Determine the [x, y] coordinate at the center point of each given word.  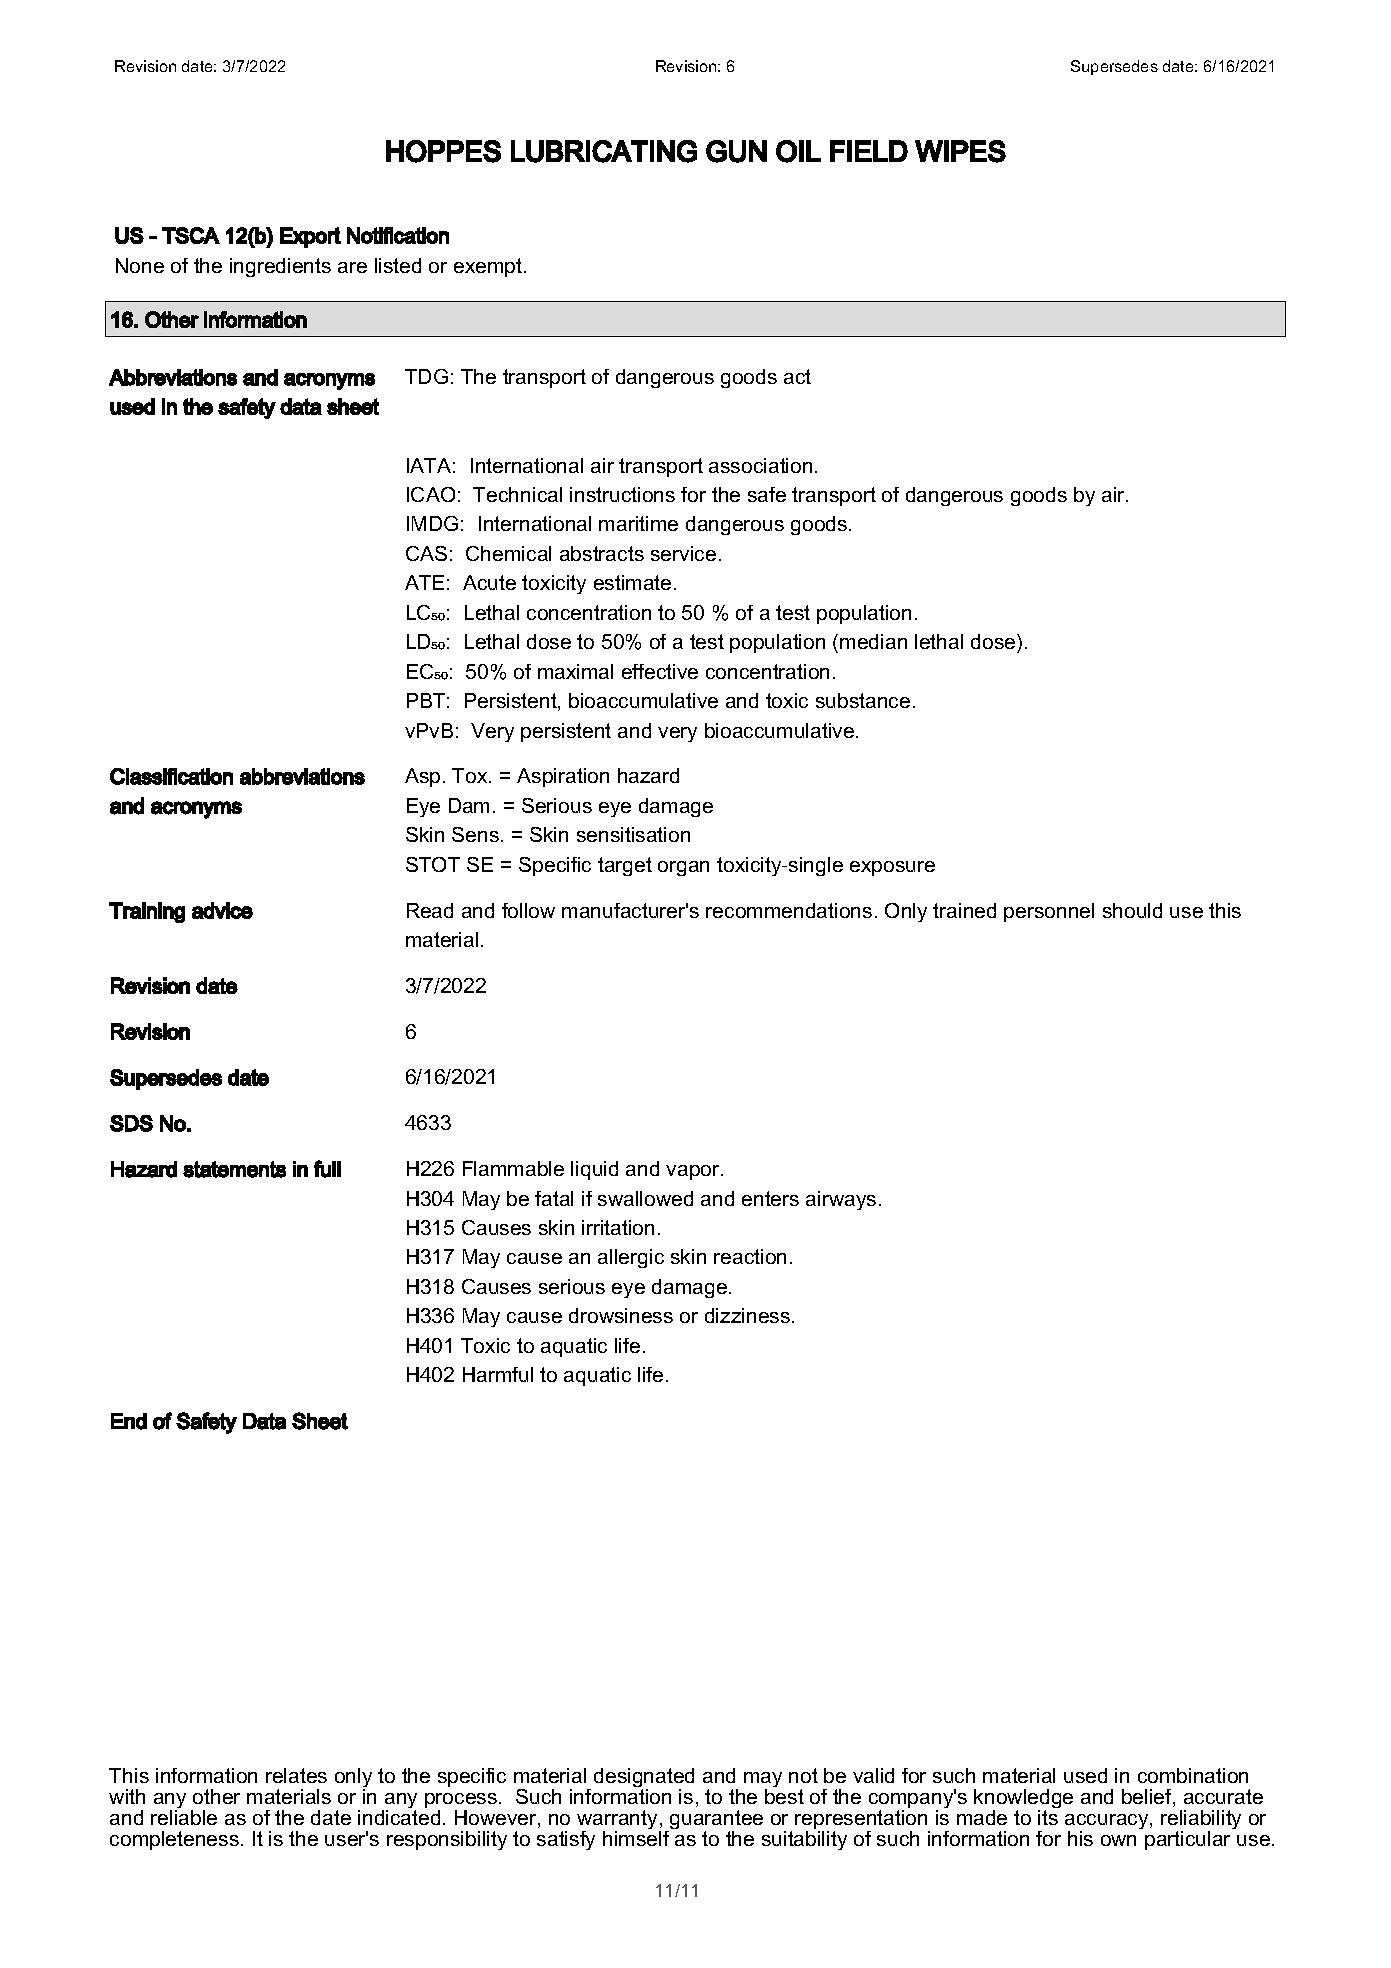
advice [222, 910]
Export [310, 237]
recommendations [789, 910]
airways [841, 1200]
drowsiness [621, 1315]
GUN [736, 151]
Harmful [498, 1374]
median [873, 641]
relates [296, 1775]
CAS [426, 553]
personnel [1049, 912]
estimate [632, 582]
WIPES [960, 151]
